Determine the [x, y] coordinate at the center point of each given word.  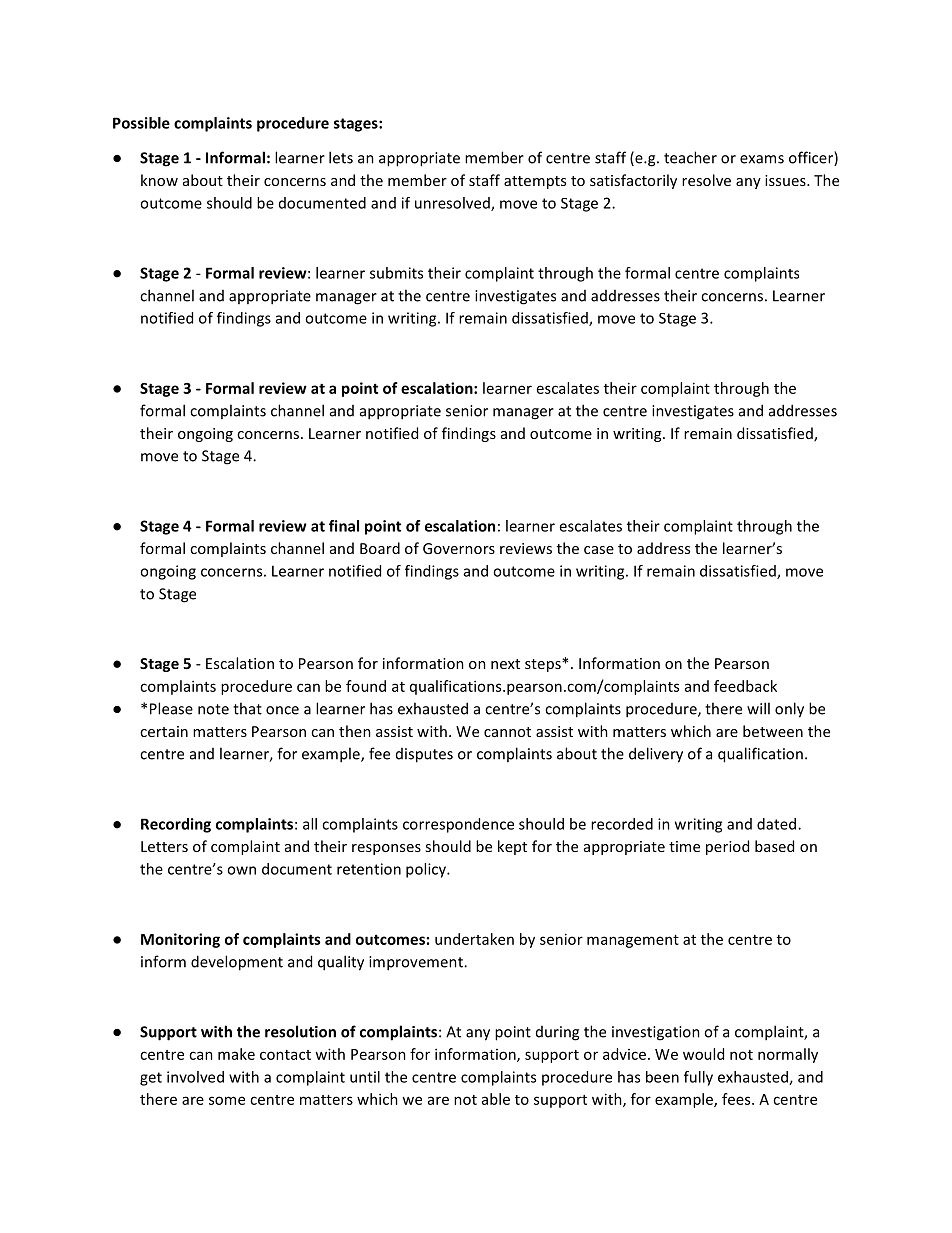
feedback [745, 686]
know [159, 180]
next [505, 664]
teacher [690, 157]
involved [195, 1077]
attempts [535, 182]
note [213, 709]
